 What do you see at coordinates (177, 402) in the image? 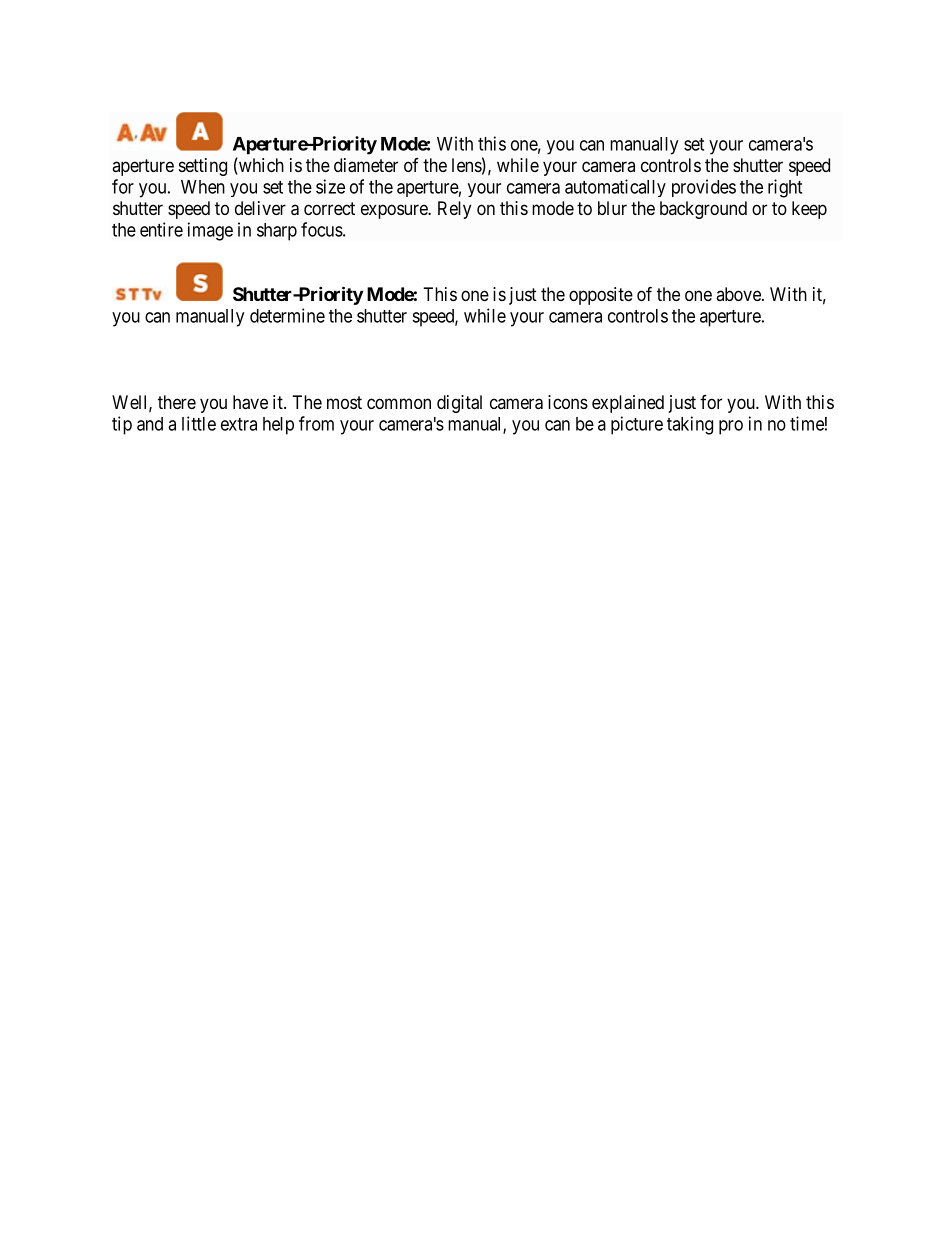
I see `there` at bounding box center [177, 402].
